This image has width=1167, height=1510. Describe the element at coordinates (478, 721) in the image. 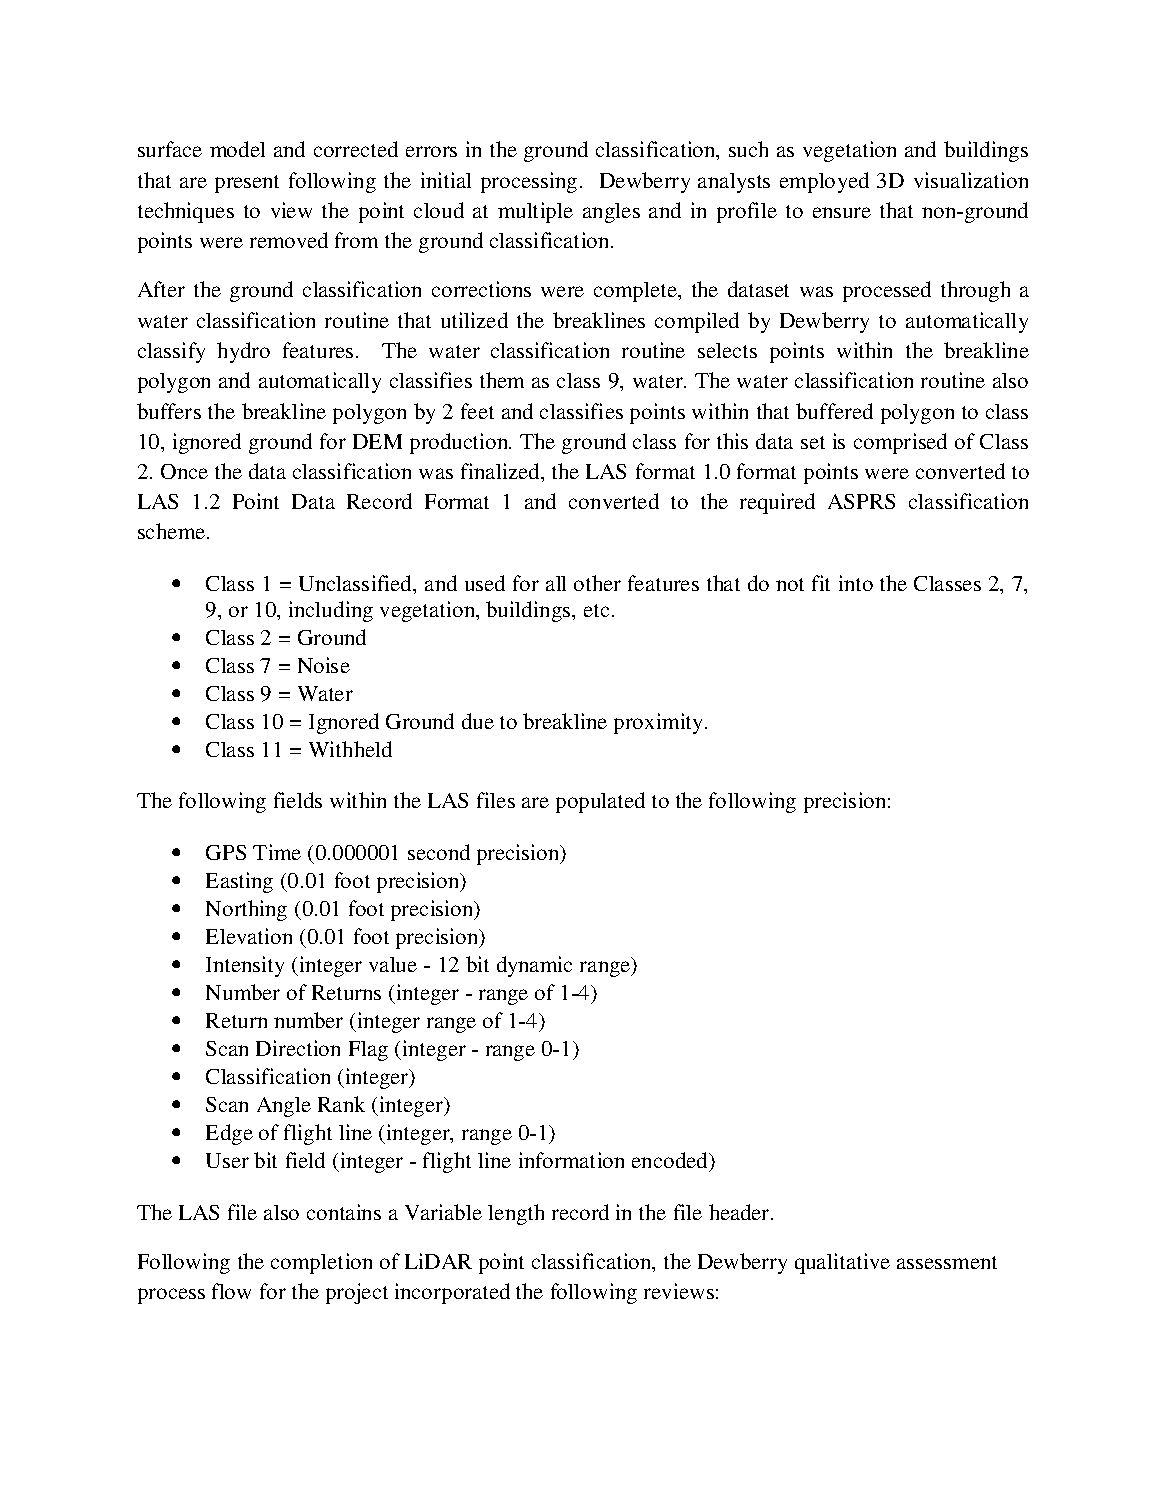

I see `due` at that location.
